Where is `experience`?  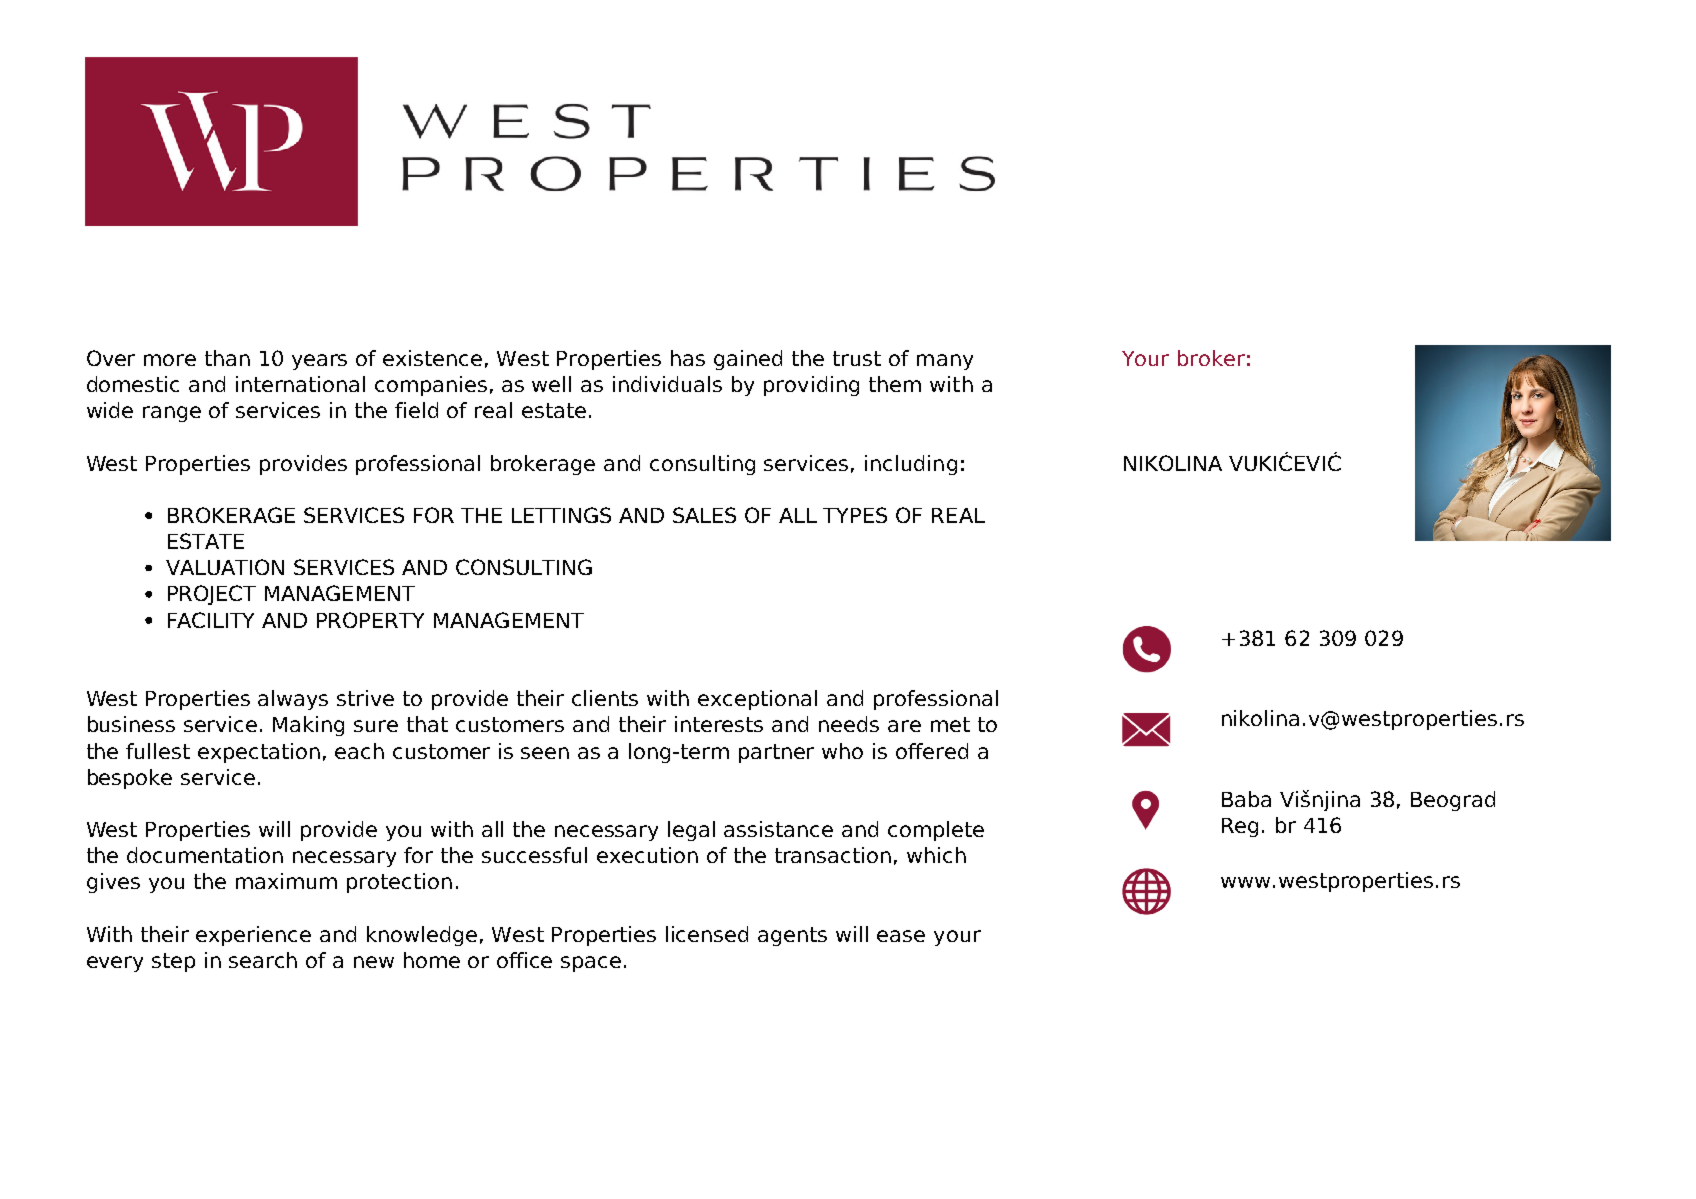 experience is located at coordinates (253, 936).
